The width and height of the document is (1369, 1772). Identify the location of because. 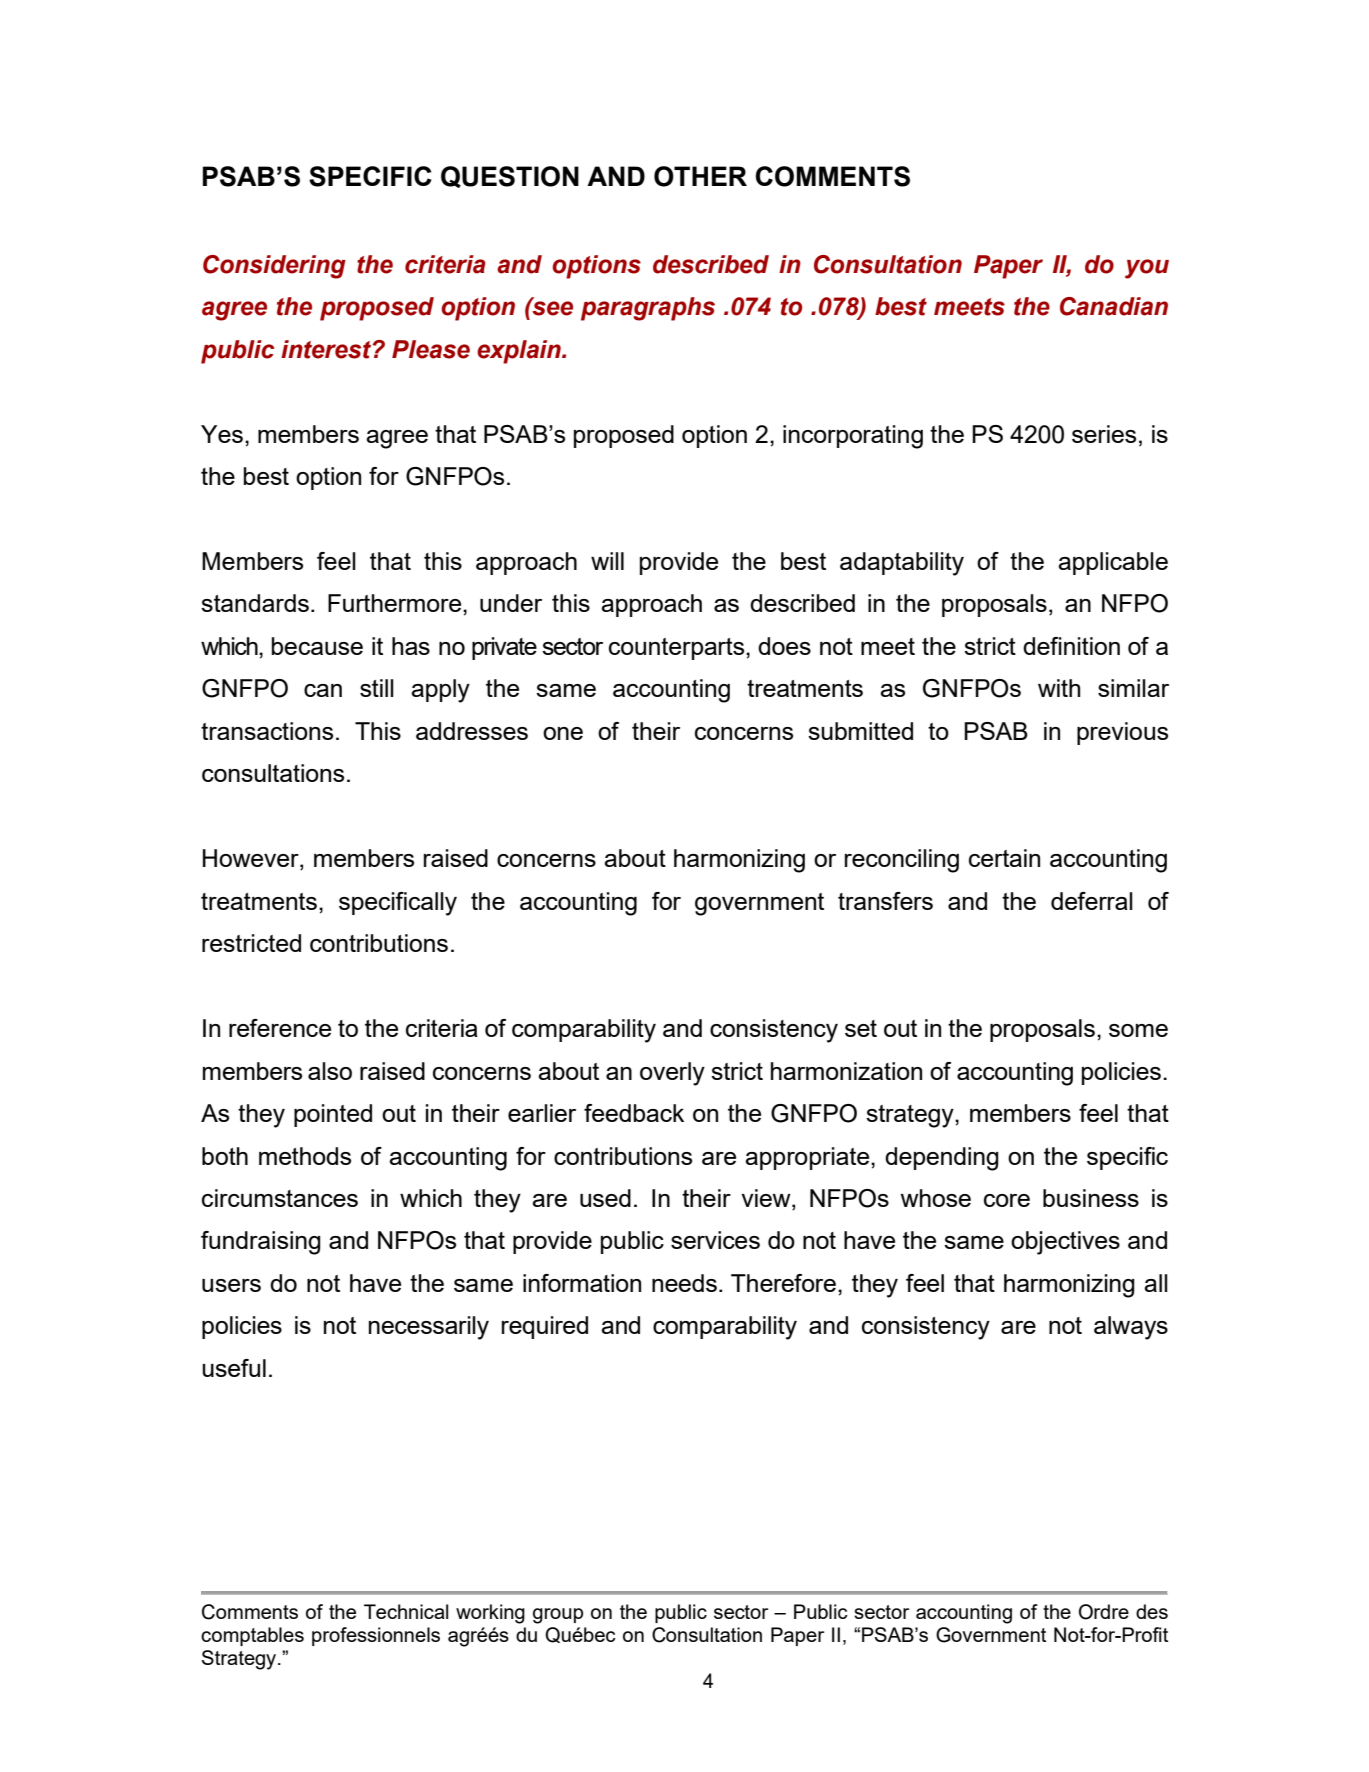
(317, 646).
